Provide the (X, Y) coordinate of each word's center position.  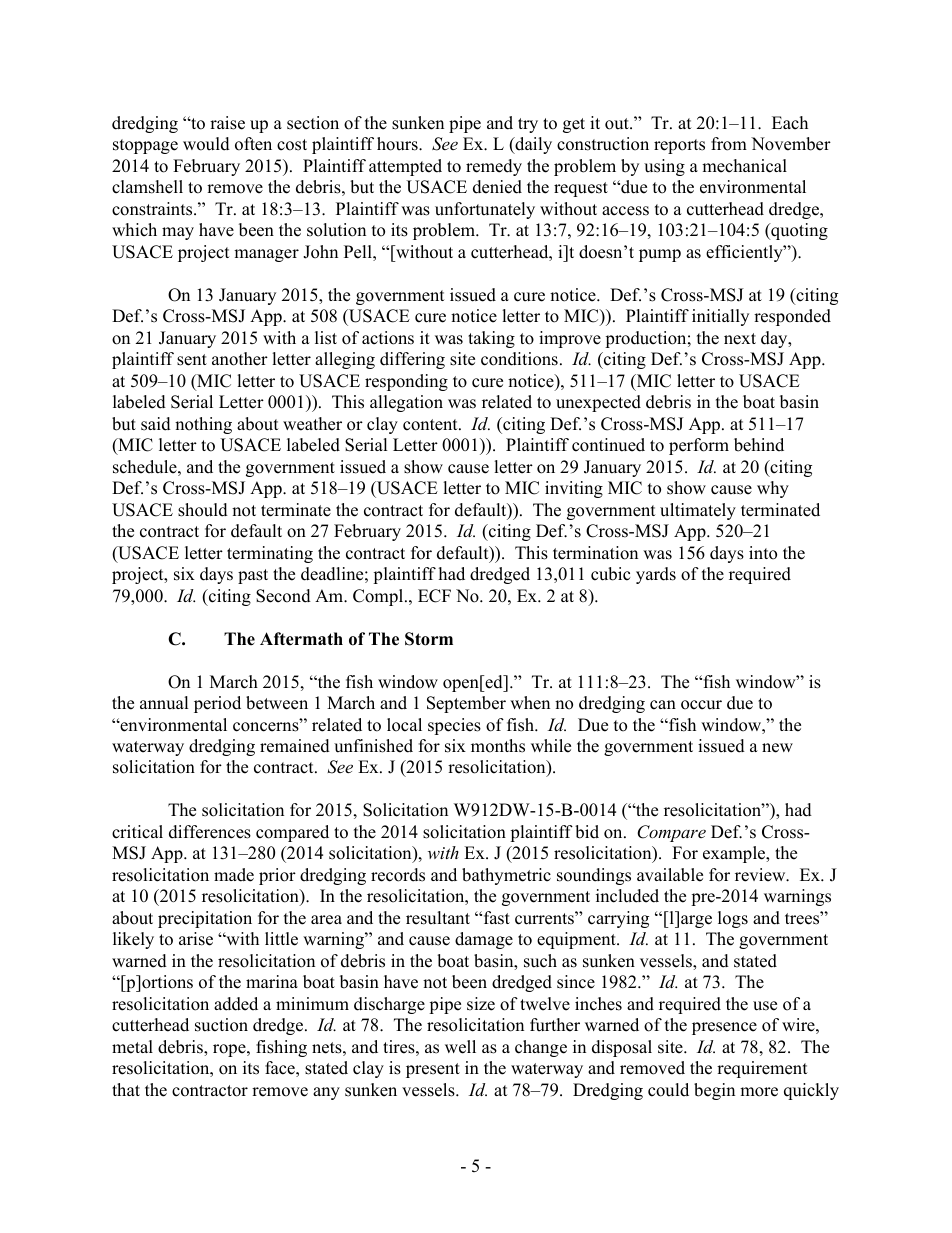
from (729, 144)
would (206, 144)
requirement (762, 1069)
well (460, 1047)
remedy (494, 167)
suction (221, 1025)
